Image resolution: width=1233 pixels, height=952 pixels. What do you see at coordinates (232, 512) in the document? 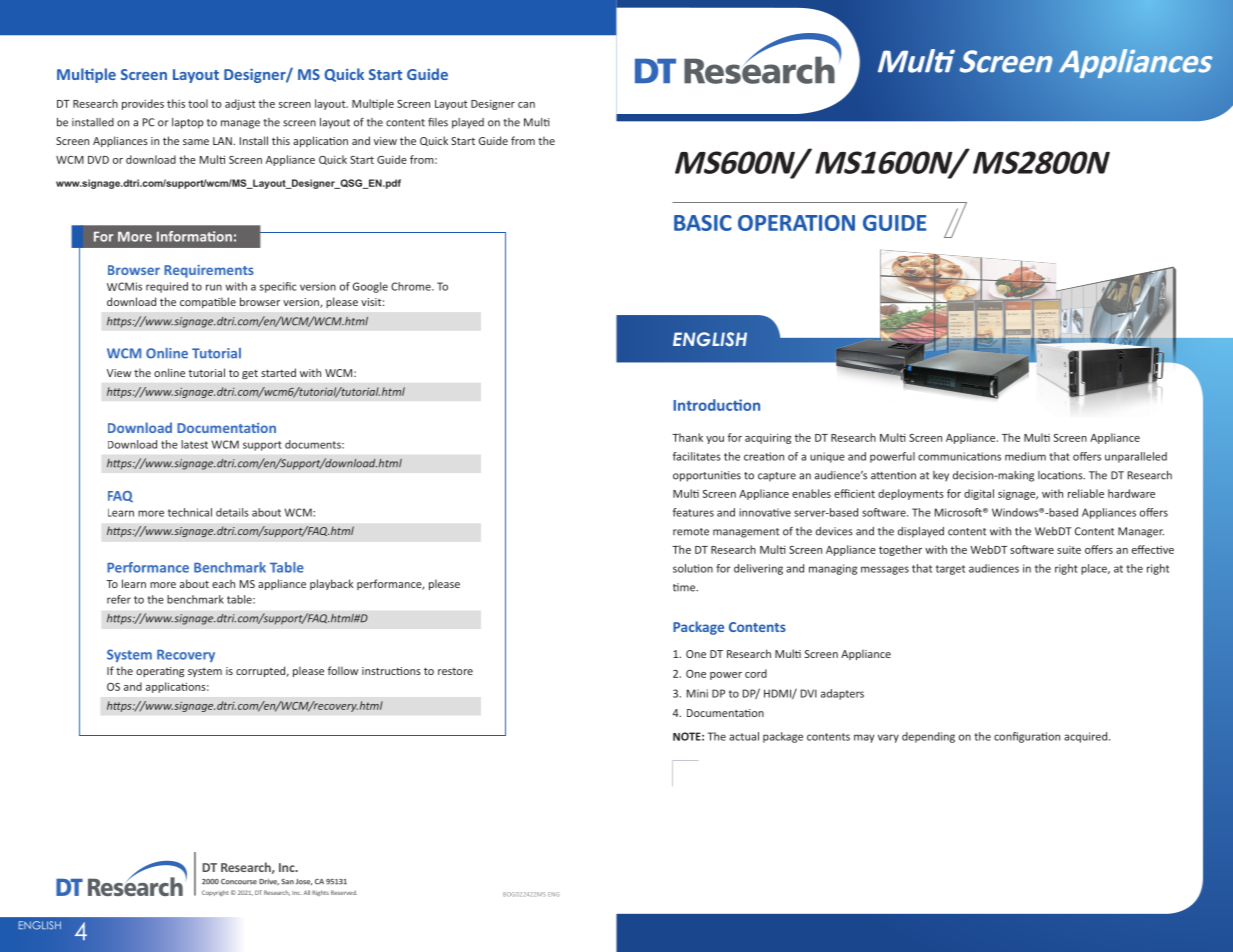
I see `details` at bounding box center [232, 512].
